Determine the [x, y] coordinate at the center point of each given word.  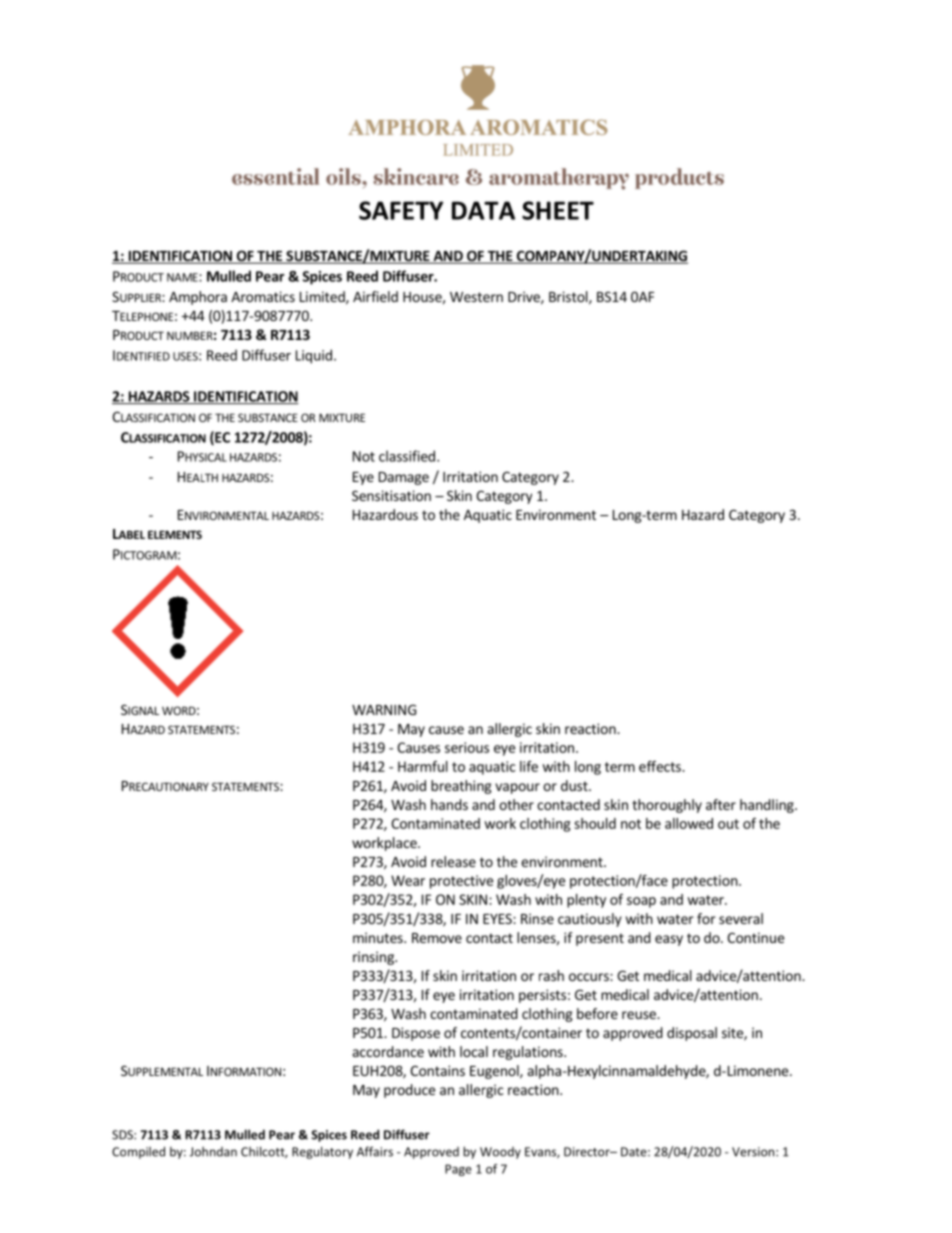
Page [458, 1170]
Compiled [138, 1152]
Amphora [198, 298]
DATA [483, 210]
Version [754, 1152]
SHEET [558, 210]
